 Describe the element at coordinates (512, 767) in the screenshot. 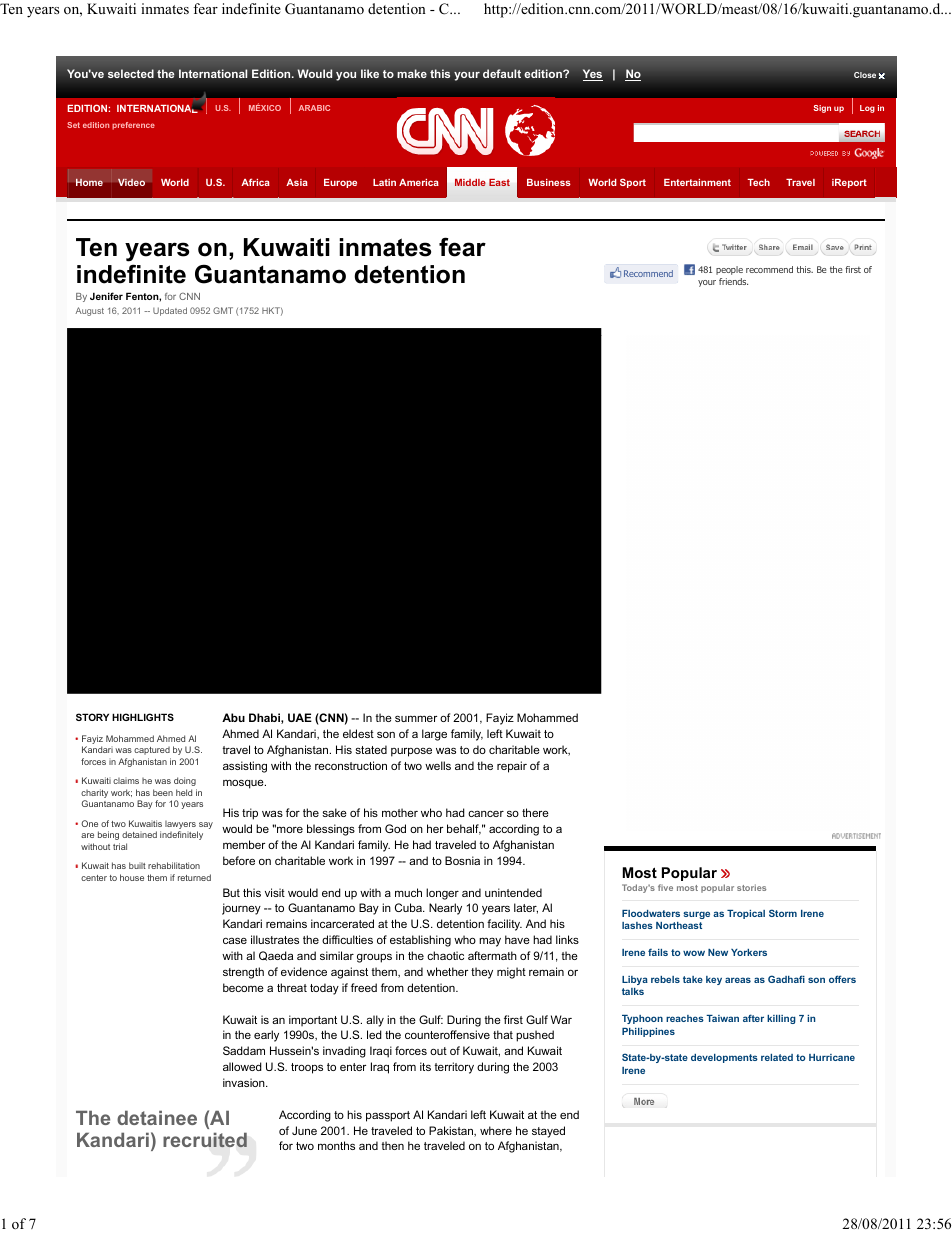

I see `repair` at that location.
